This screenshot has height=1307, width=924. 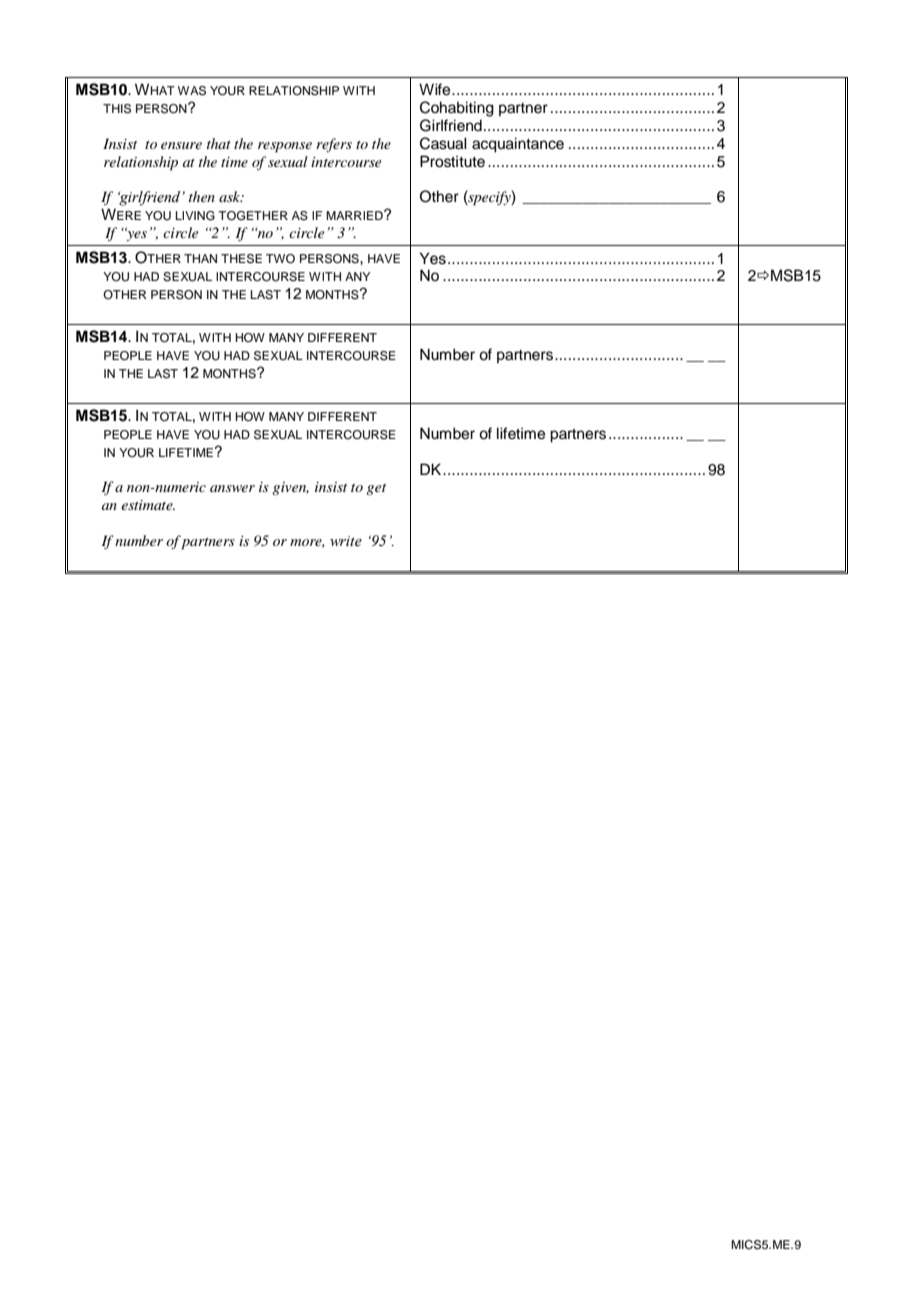 What do you see at coordinates (457, 109) in the screenshot?
I see `Cohabiting` at bounding box center [457, 109].
